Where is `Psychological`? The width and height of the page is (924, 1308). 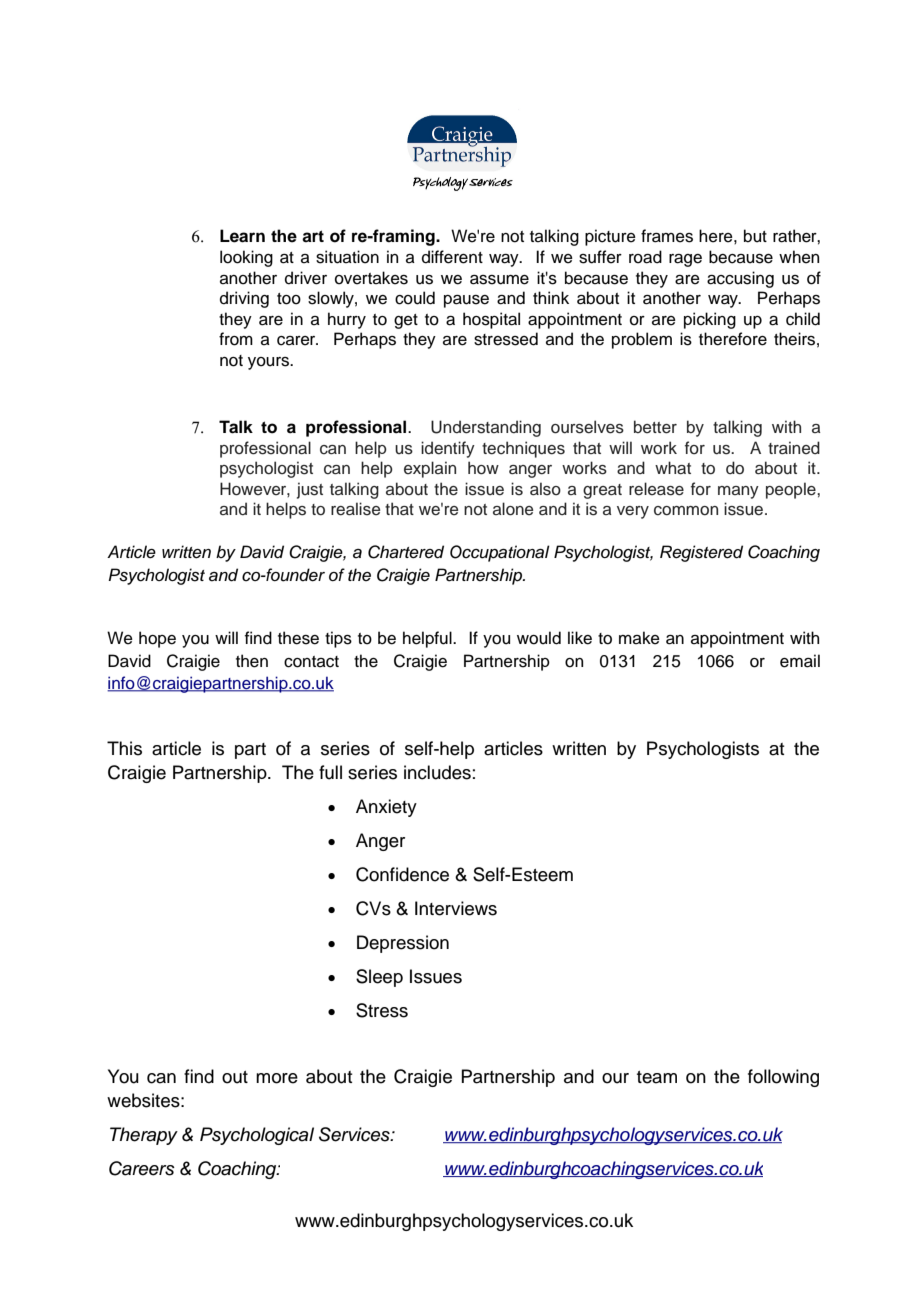 Psychological is located at coordinates (257, 1136).
